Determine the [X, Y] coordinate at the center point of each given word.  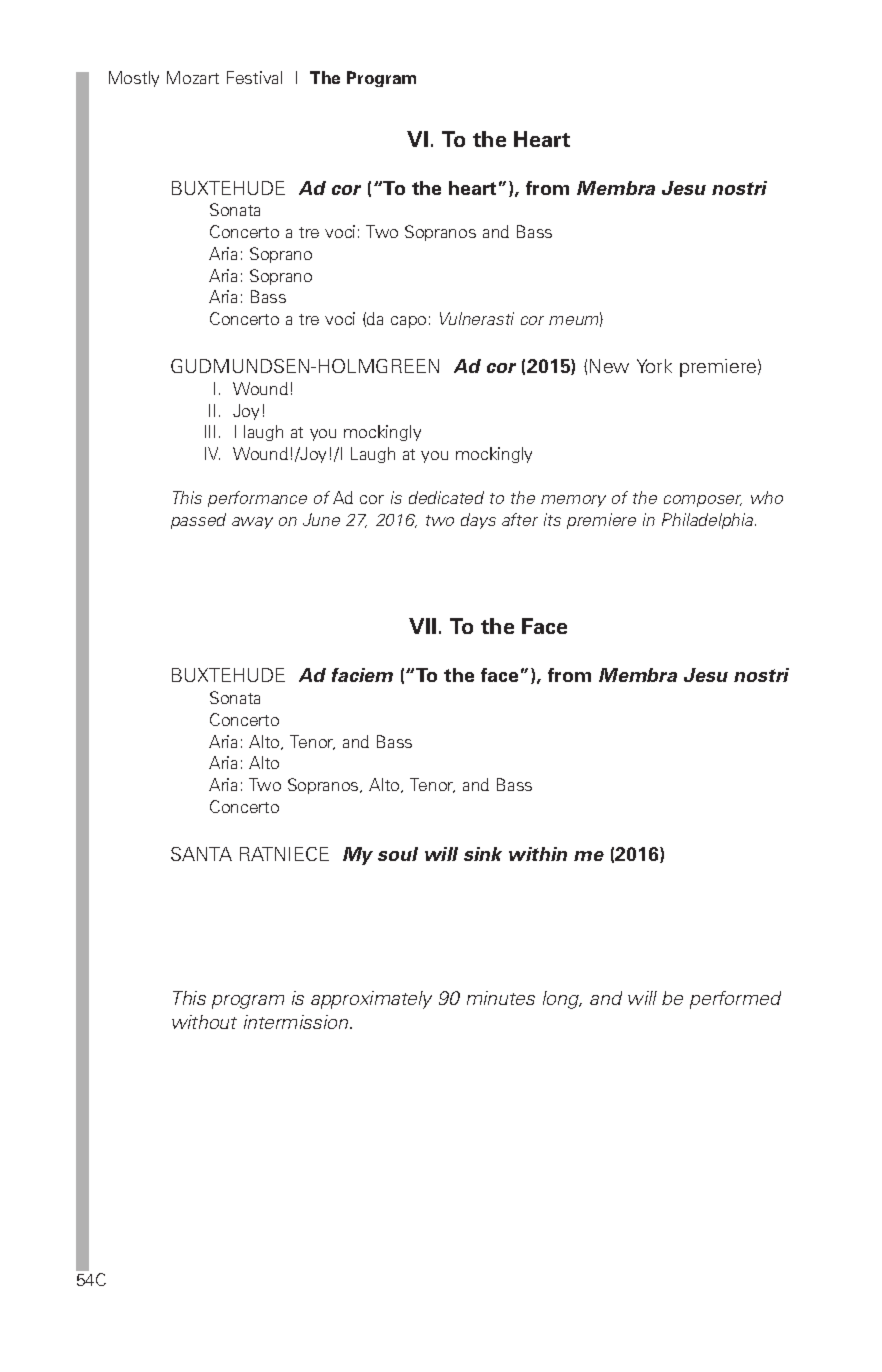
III [210, 431]
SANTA [201, 854]
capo [408, 322]
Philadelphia [709, 521]
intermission [297, 1022]
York [654, 366]
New [609, 366]
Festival [254, 77]
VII [422, 626]
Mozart [193, 77]
